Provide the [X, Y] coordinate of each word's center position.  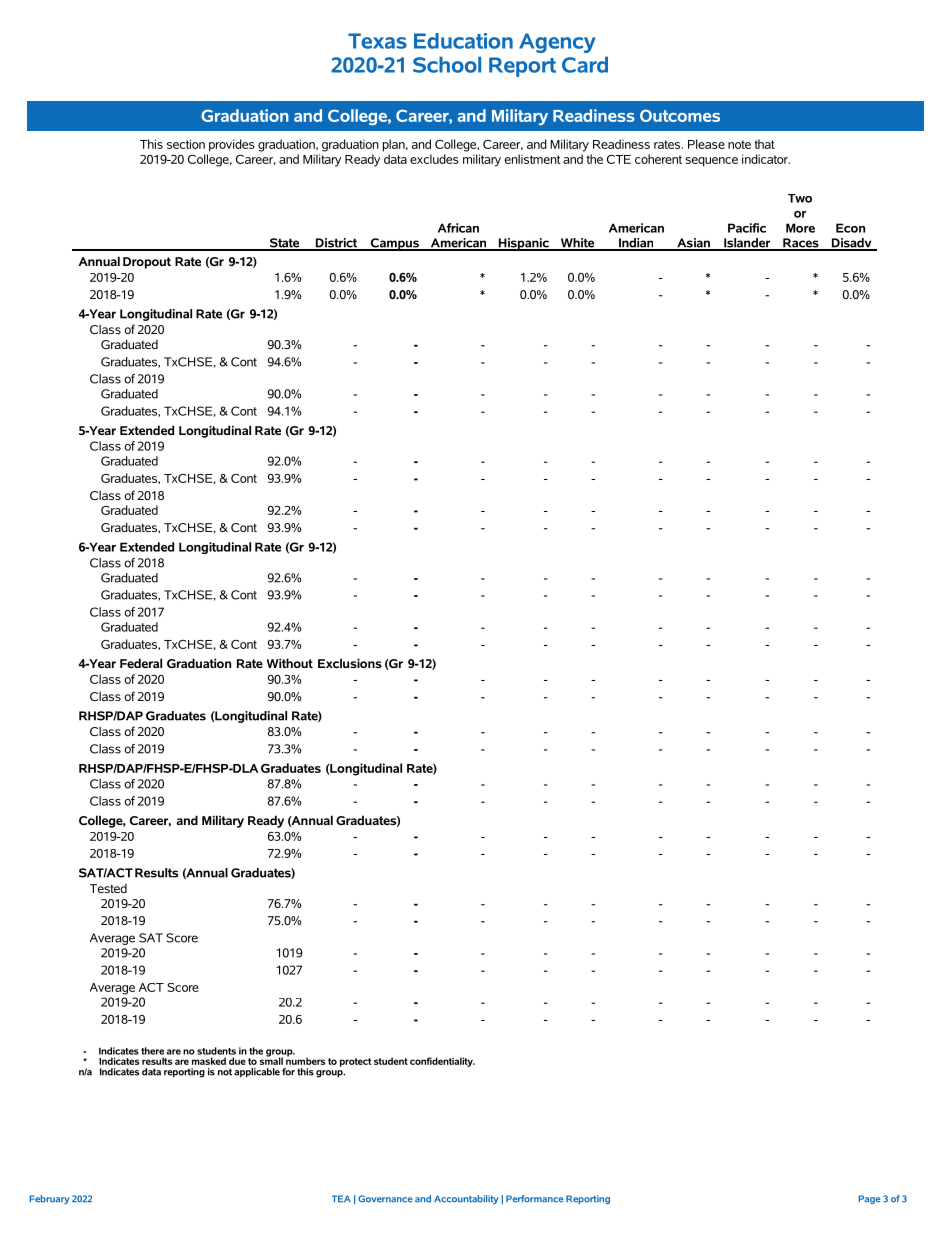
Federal [141, 663]
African [458, 228]
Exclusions [350, 663]
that [764, 144]
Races [801, 244]
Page [869, 1199]
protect [356, 1062]
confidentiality [442, 1062]
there [152, 1051]
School [447, 64]
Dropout [147, 263]
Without [290, 663]
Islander [747, 244]
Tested [108, 888]
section [186, 144]
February [49, 1199]
